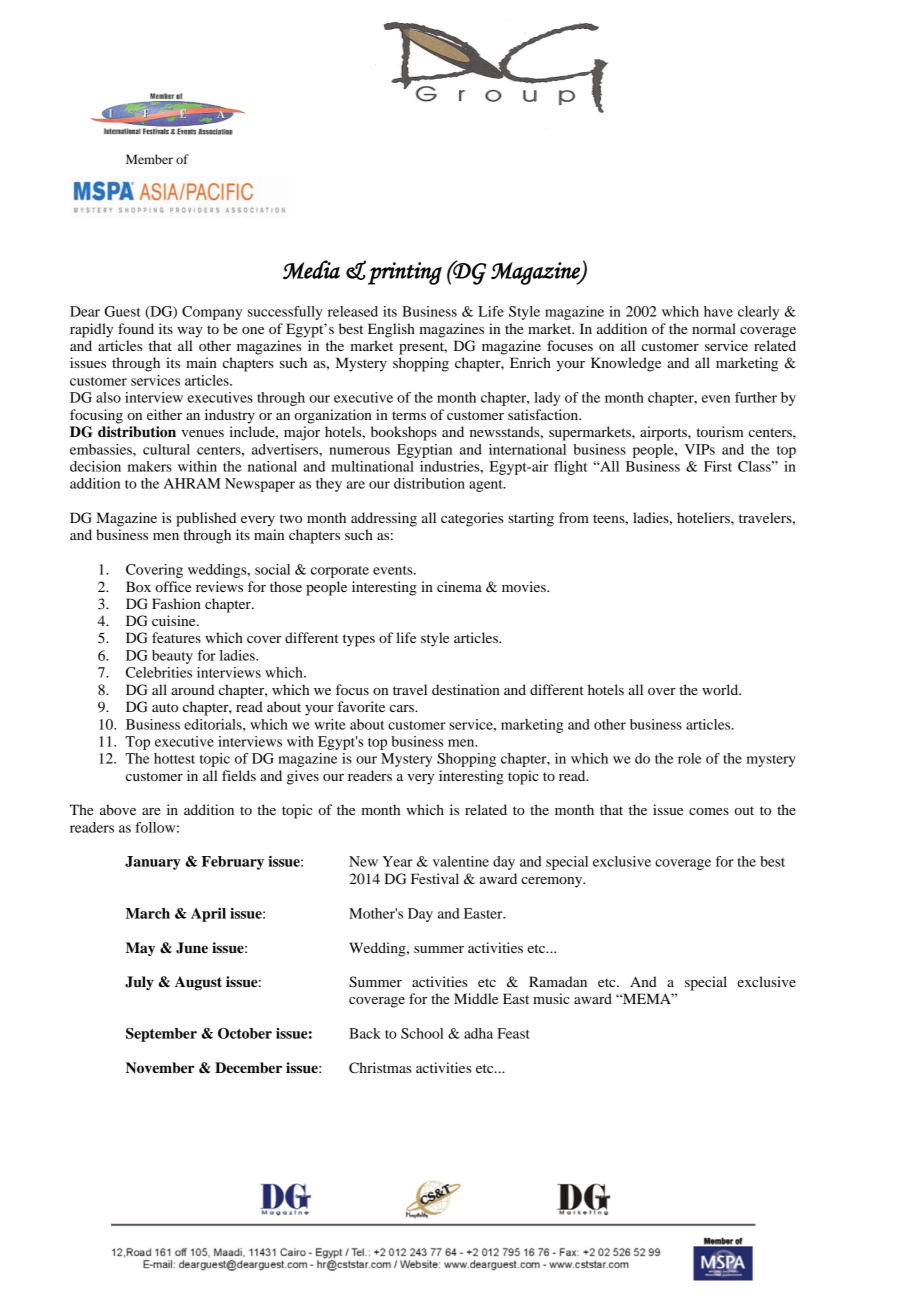 This page has width=924, height=1308. What do you see at coordinates (149, 159) in the page?
I see `Member` at bounding box center [149, 159].
